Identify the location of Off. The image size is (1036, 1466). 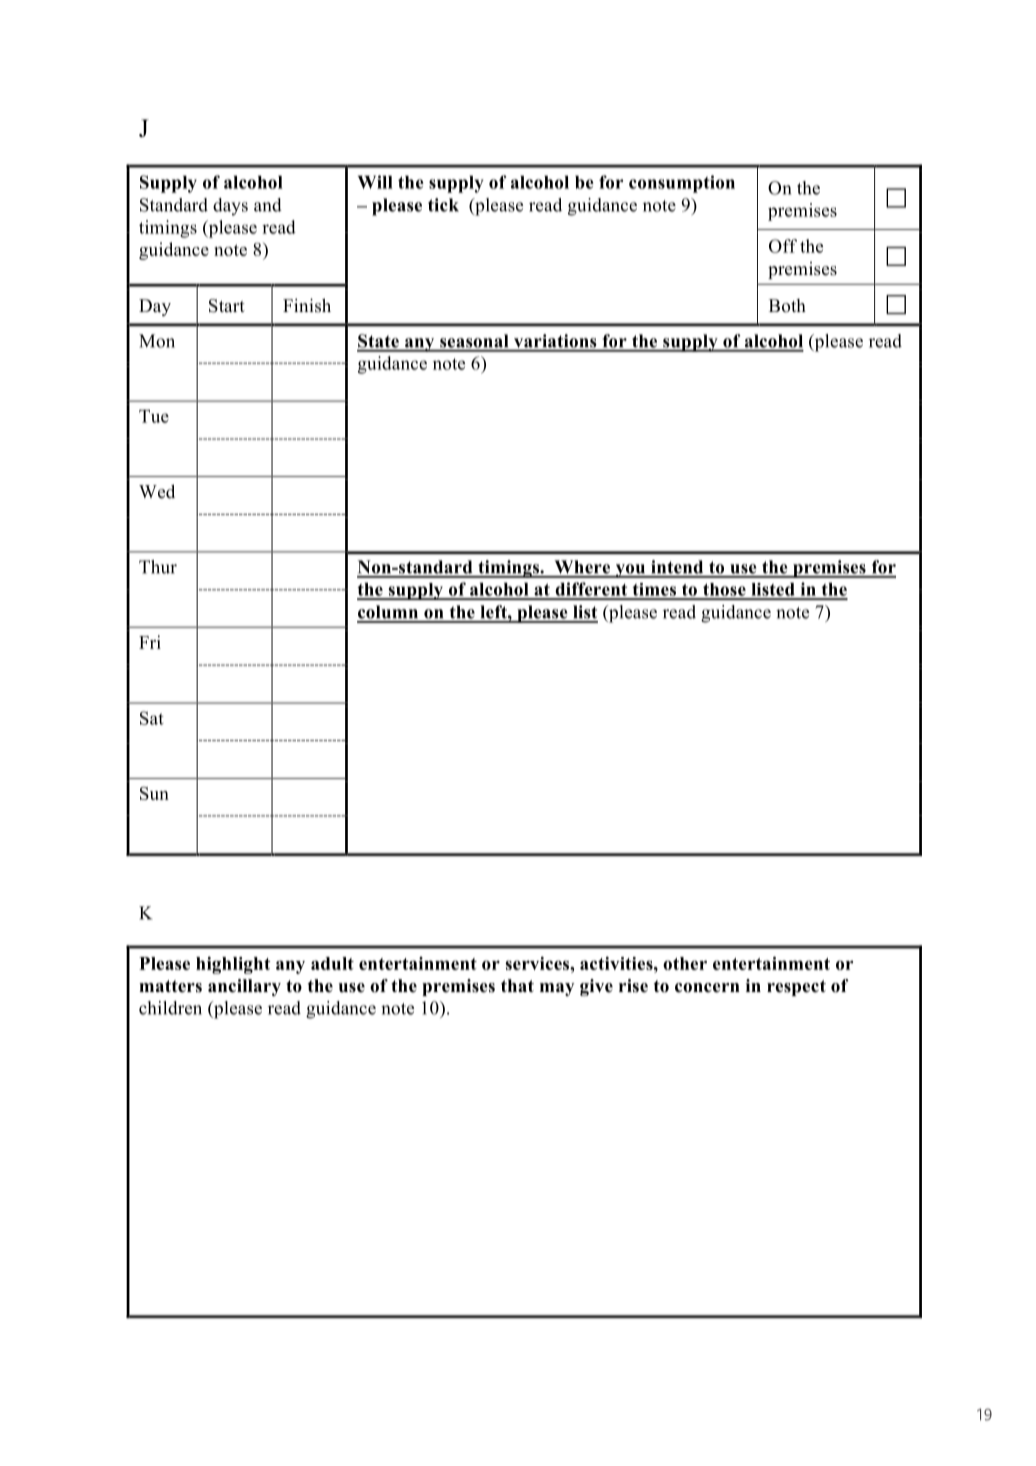
(783, 246).
